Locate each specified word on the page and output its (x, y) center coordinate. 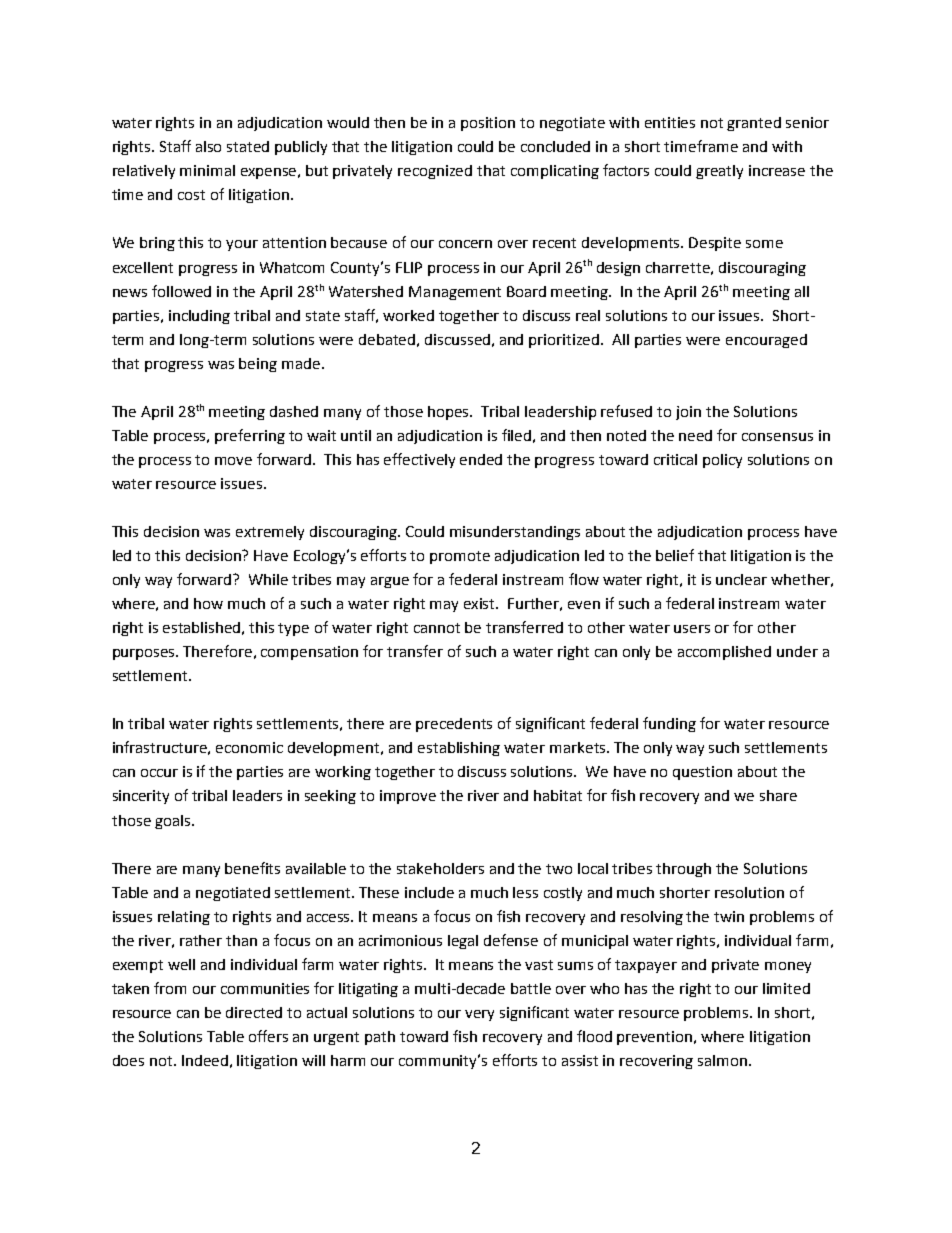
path (380, 1038)
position (488, 124)
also (208, 146)
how (208, 603)
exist (481, 603)
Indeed (205, 1060)
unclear (741, 579)
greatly (719, 172)
